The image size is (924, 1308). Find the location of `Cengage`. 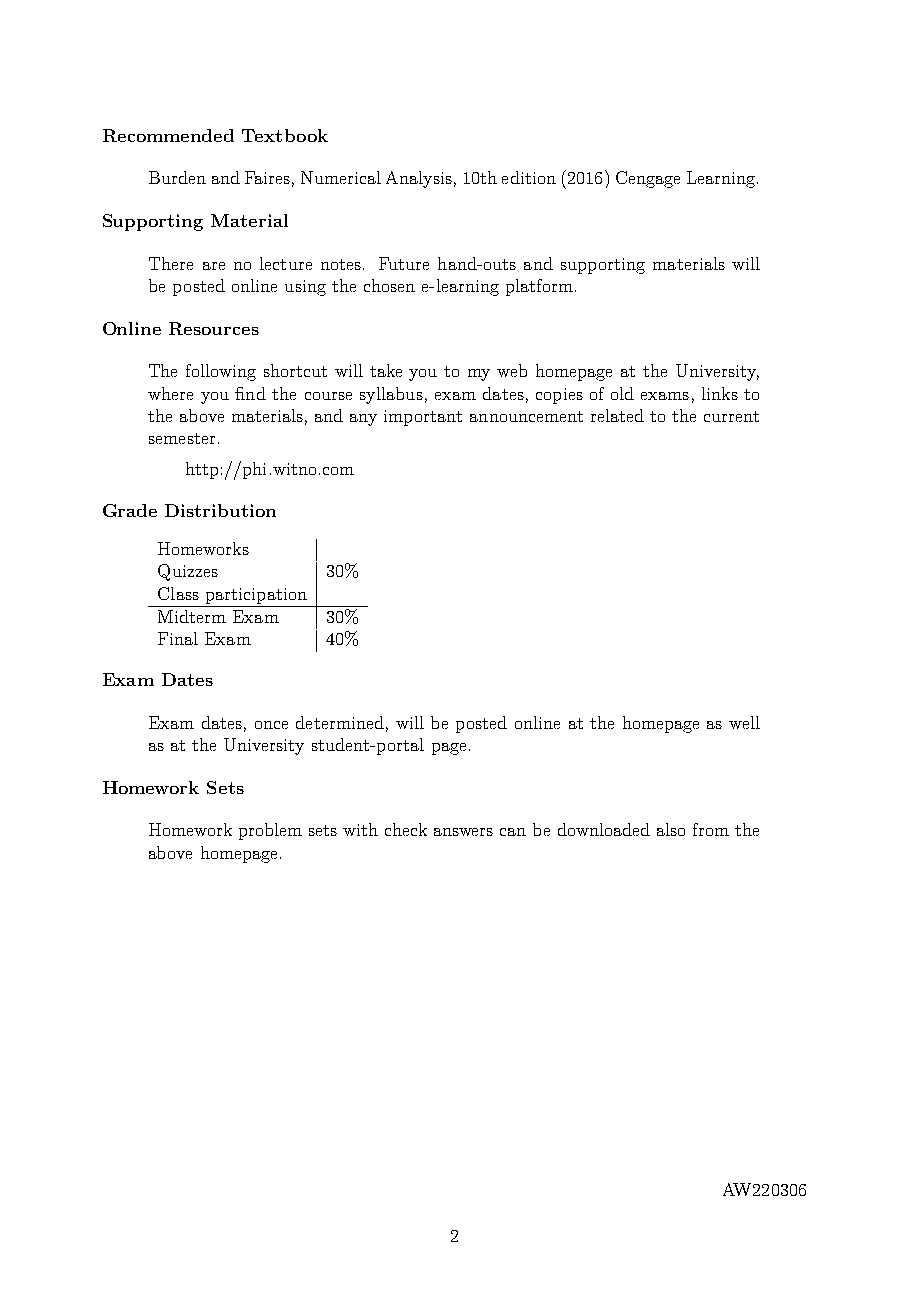

Cengage is located at coordinates (648, 179).
